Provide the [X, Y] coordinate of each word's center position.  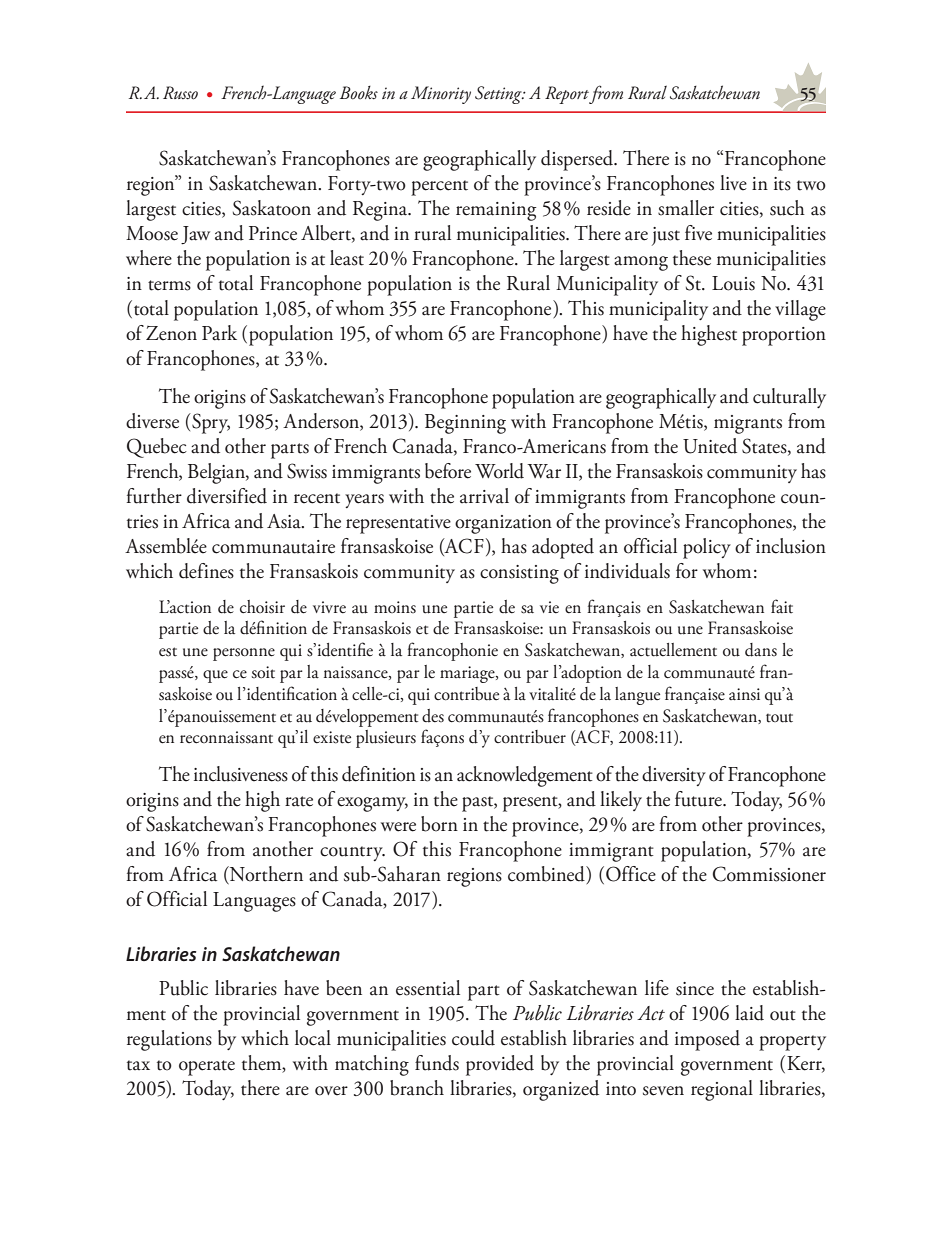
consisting [519, 574]
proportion [784, 336]
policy [707, 548]
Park [219, 333]
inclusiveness [241, 774]
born [439, 824]
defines [206, 571]
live [733, 183]
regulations [169, 1040]
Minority [441, 95]
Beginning [465, 424]
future [699, 799]
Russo [180, 93]
